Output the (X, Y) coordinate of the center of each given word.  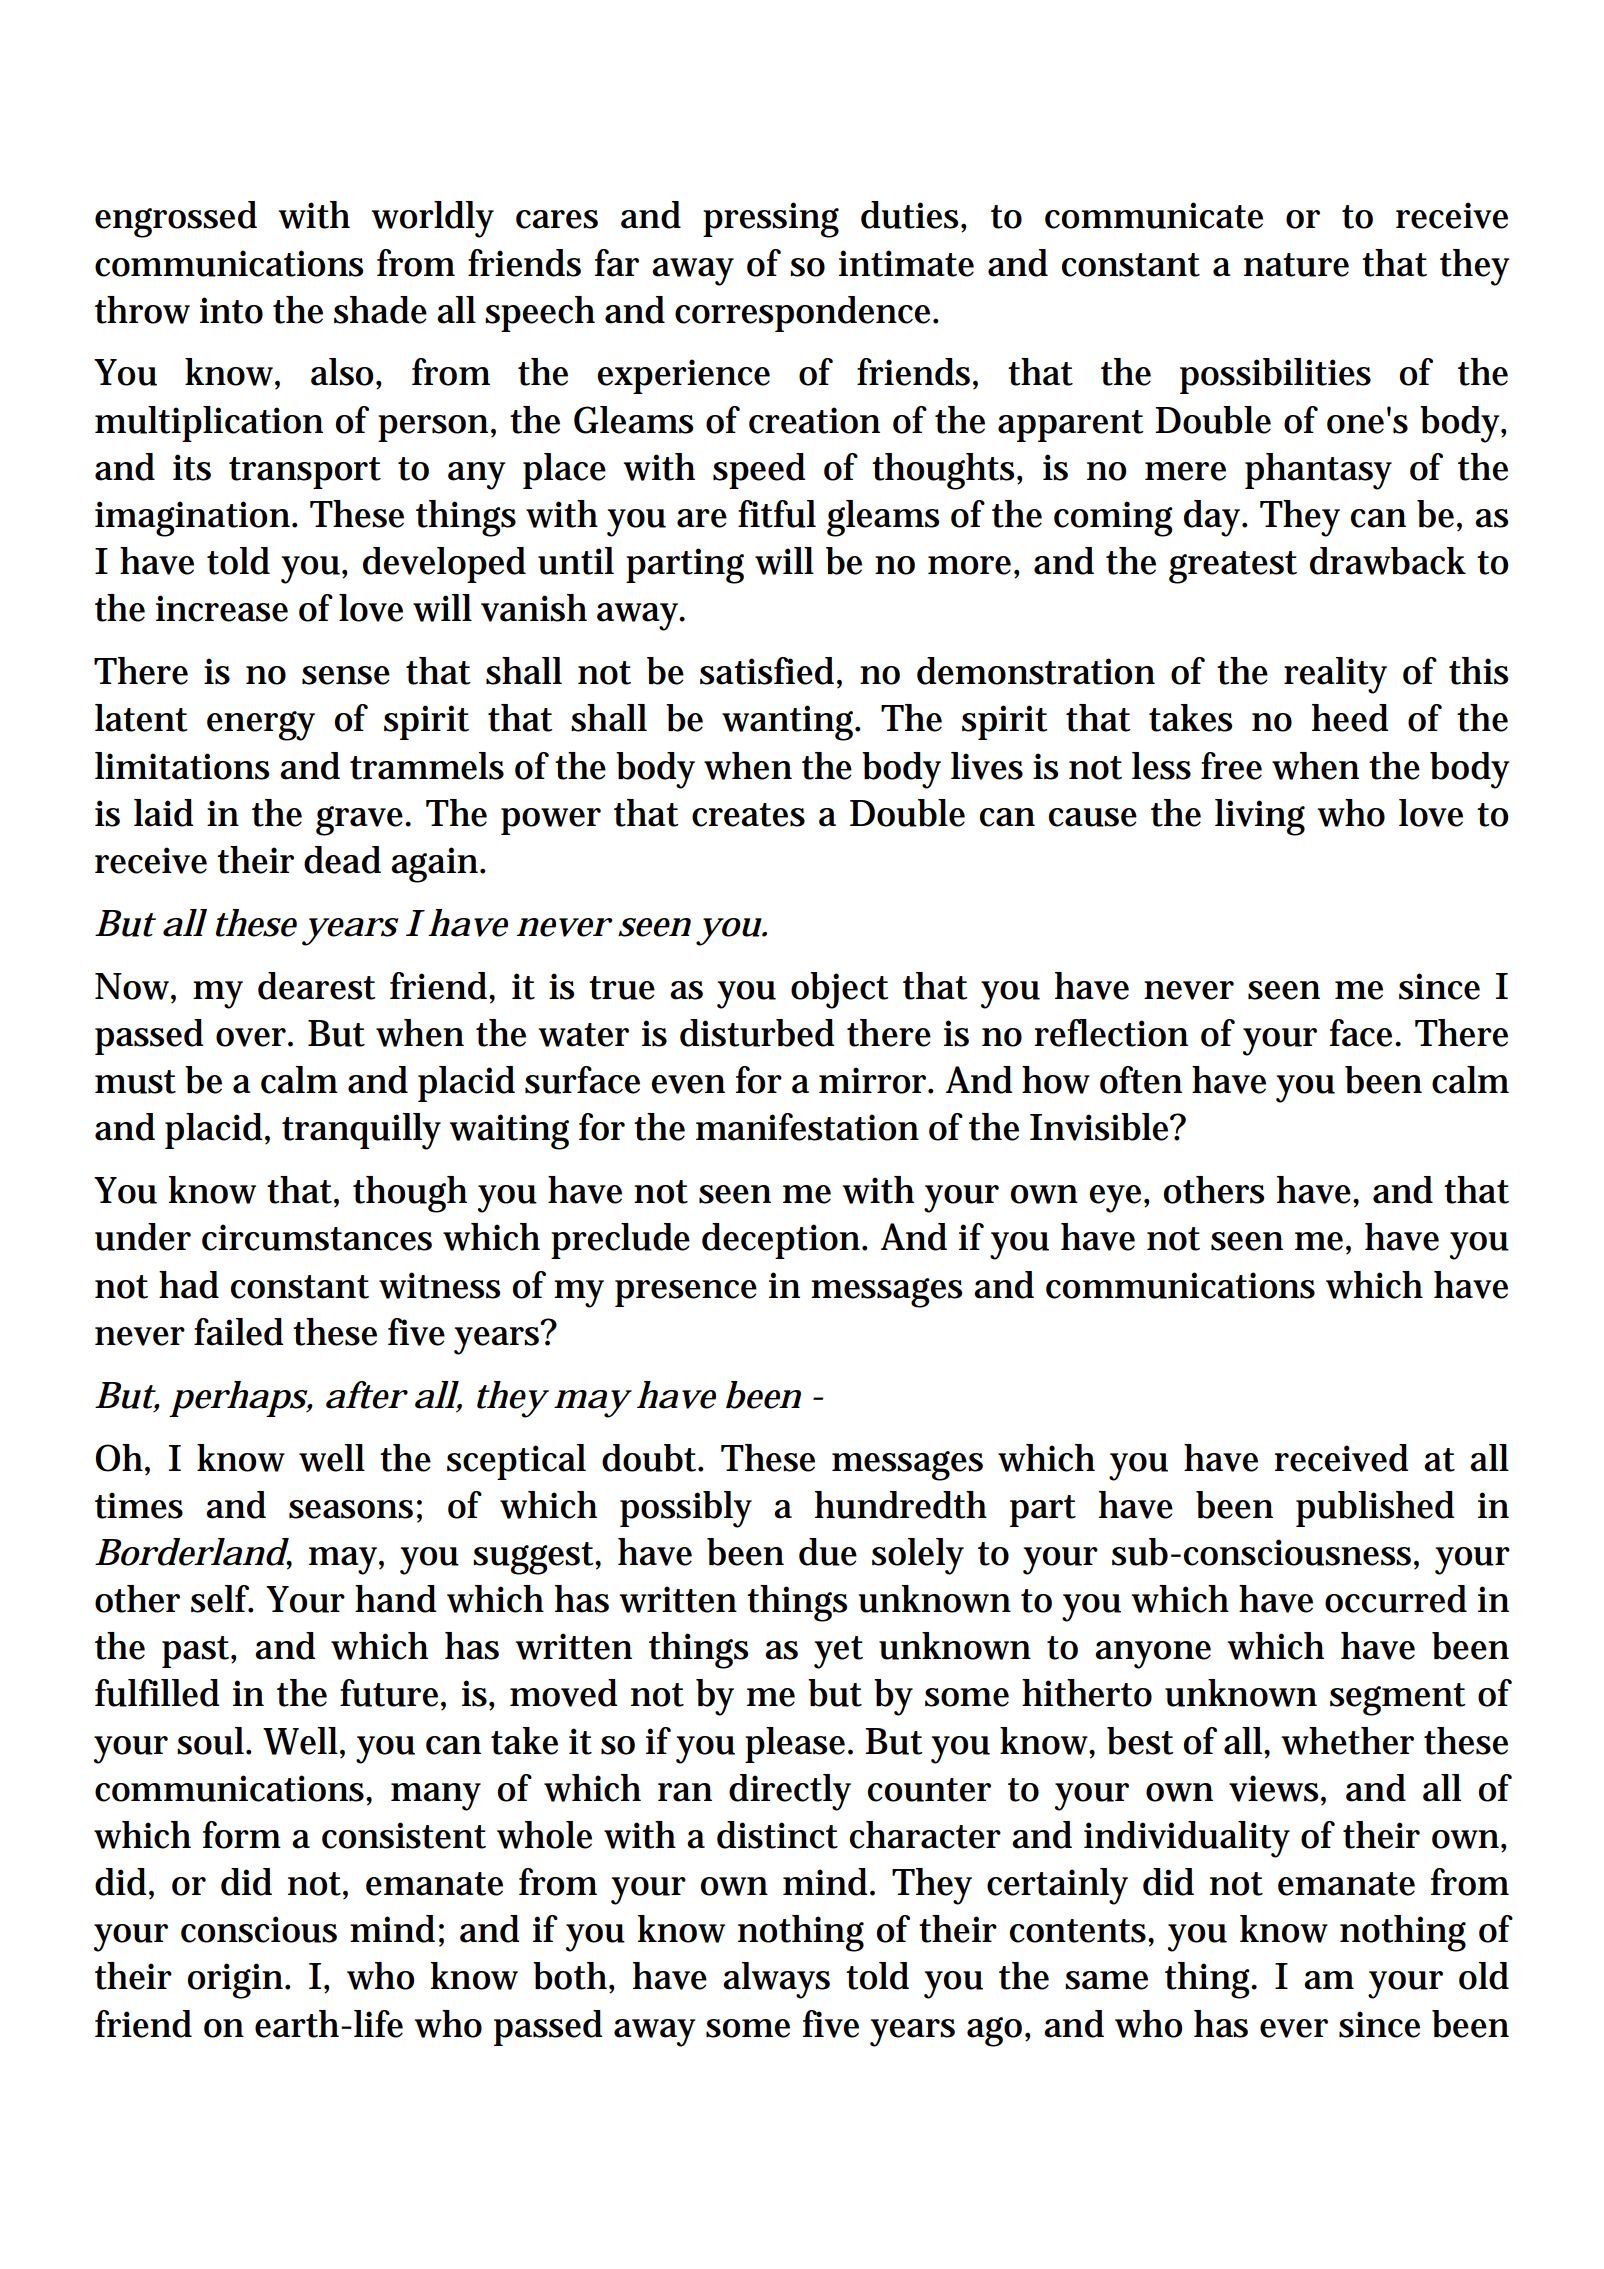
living (1260, 817)
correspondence (805, 314)
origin (237, 1981)
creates (748, 815)
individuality (1187, 1839)
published (1375, 1509)
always (776, 1980)
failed (239, 1332)
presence (686, 1293)
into (231, 310)
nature (1296, 265)
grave (362, 821)
